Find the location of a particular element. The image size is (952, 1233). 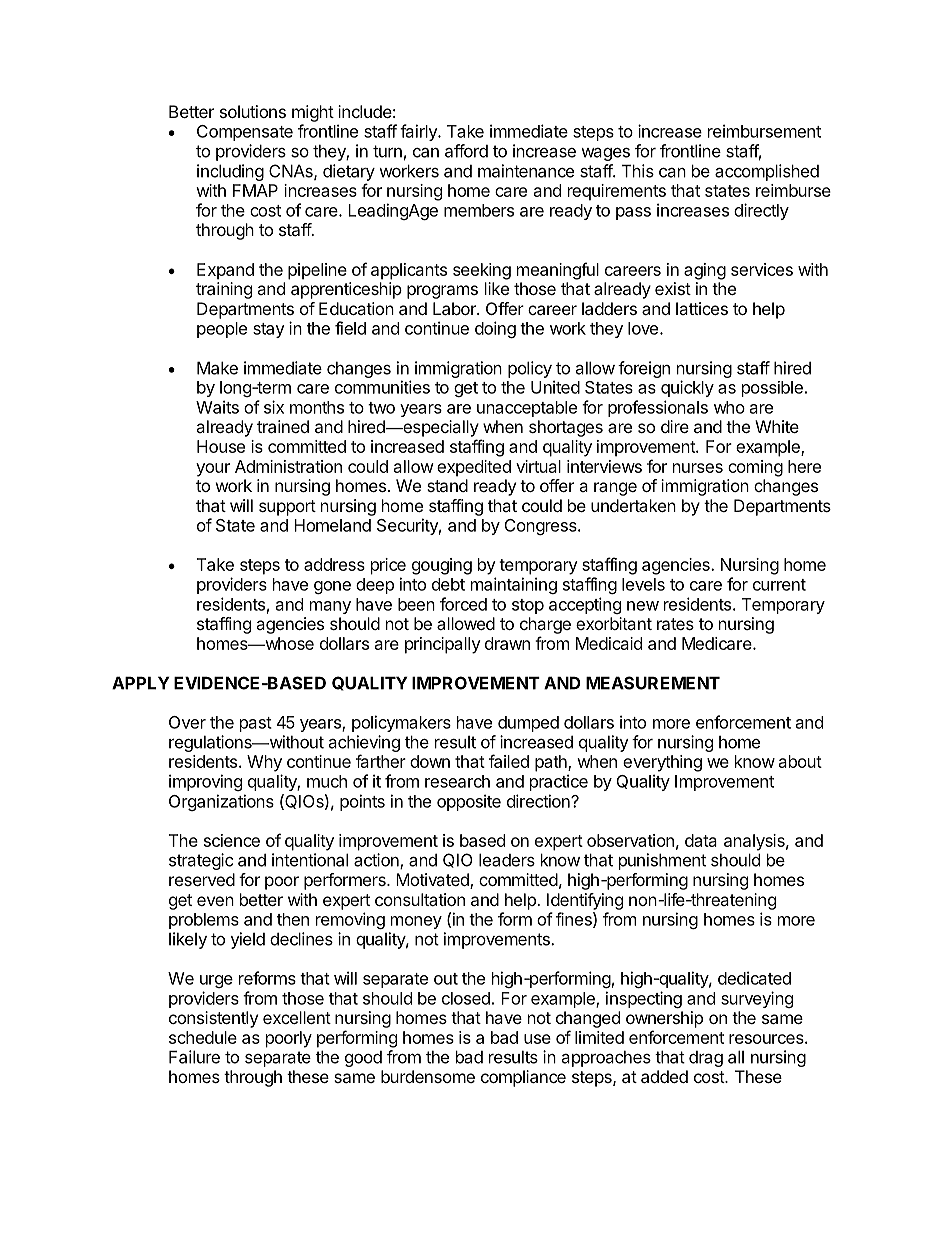

people is located at coordinates (222, 330).
